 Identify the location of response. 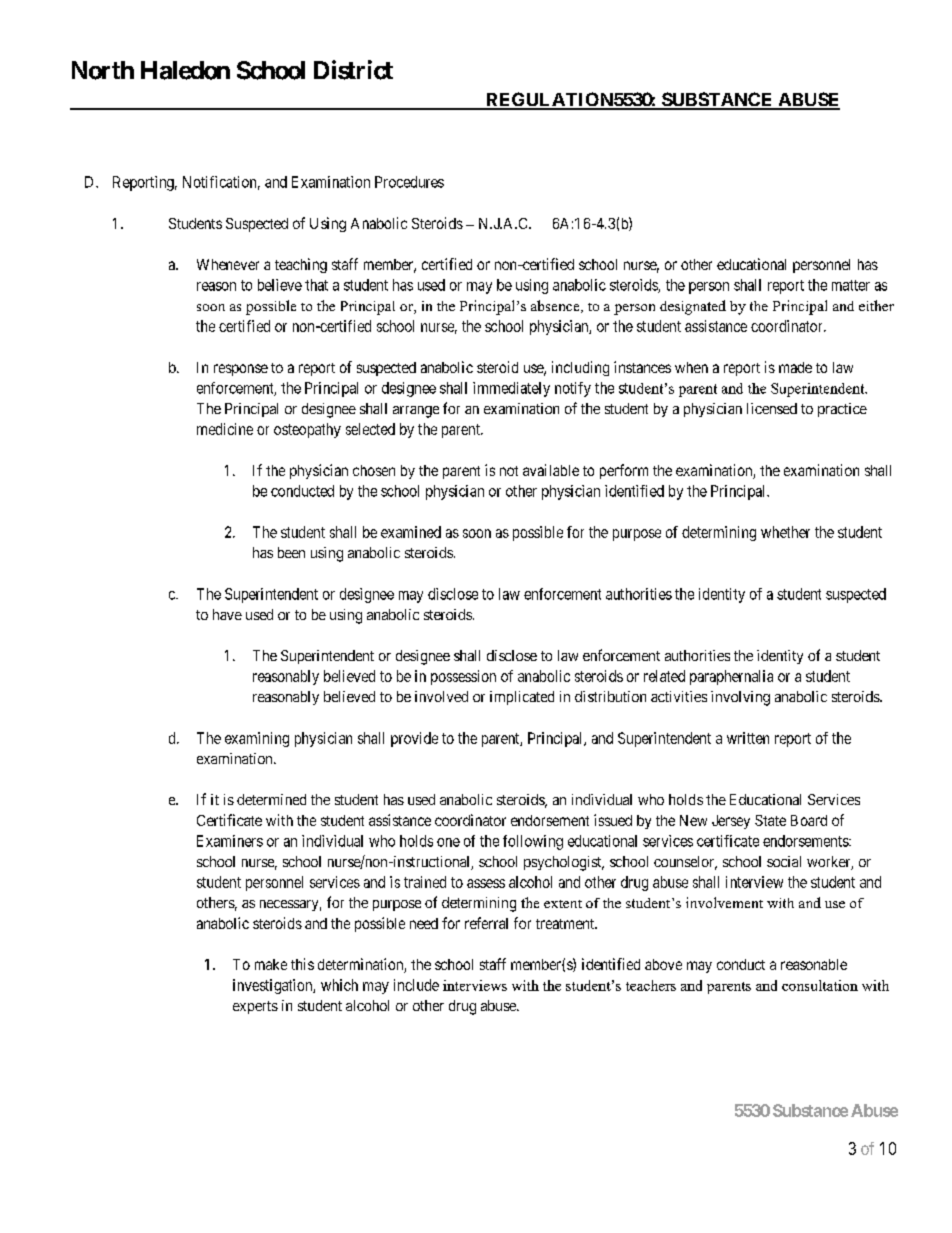
(241, 370).
